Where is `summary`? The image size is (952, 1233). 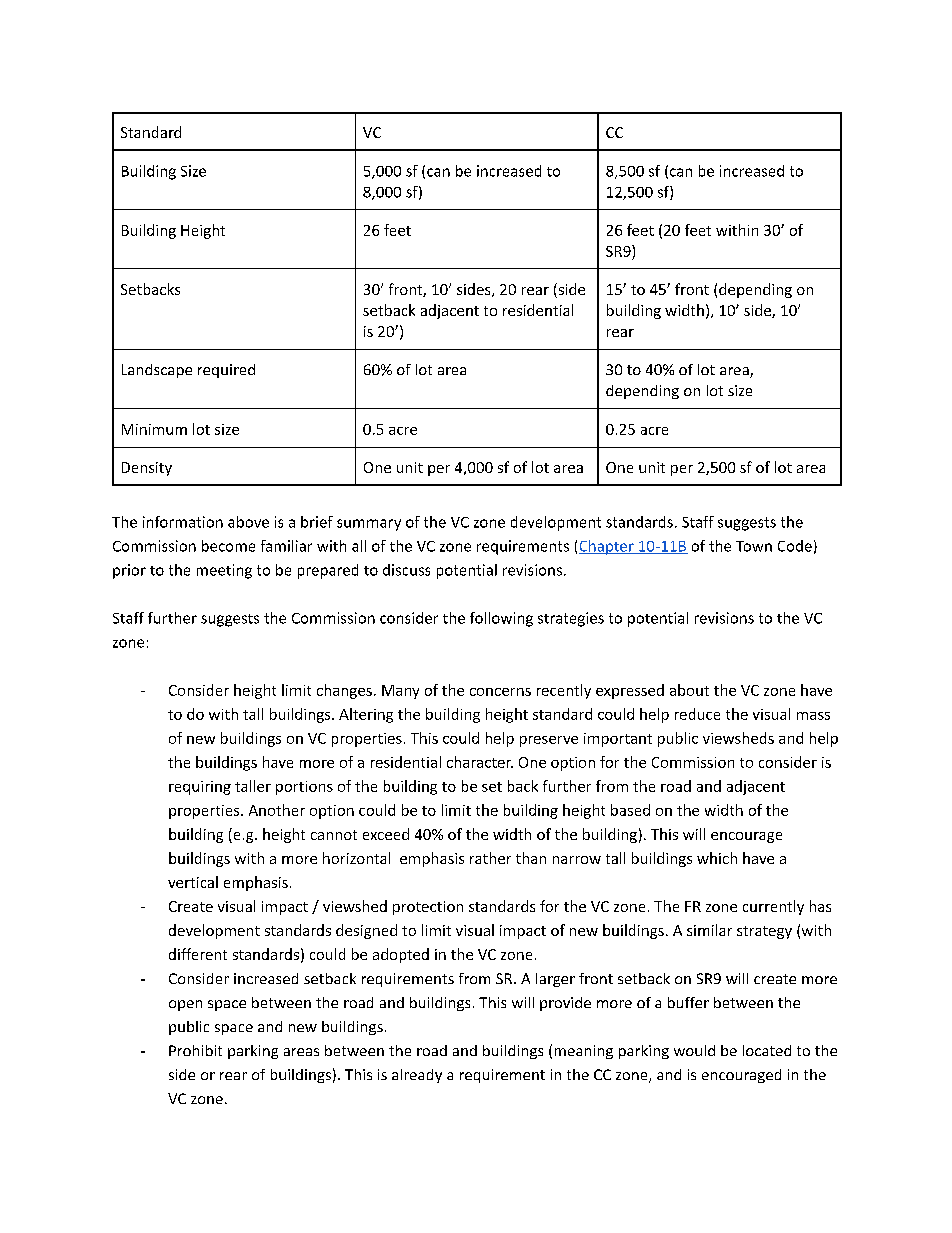 summary is located at coordinates (369, 525).
